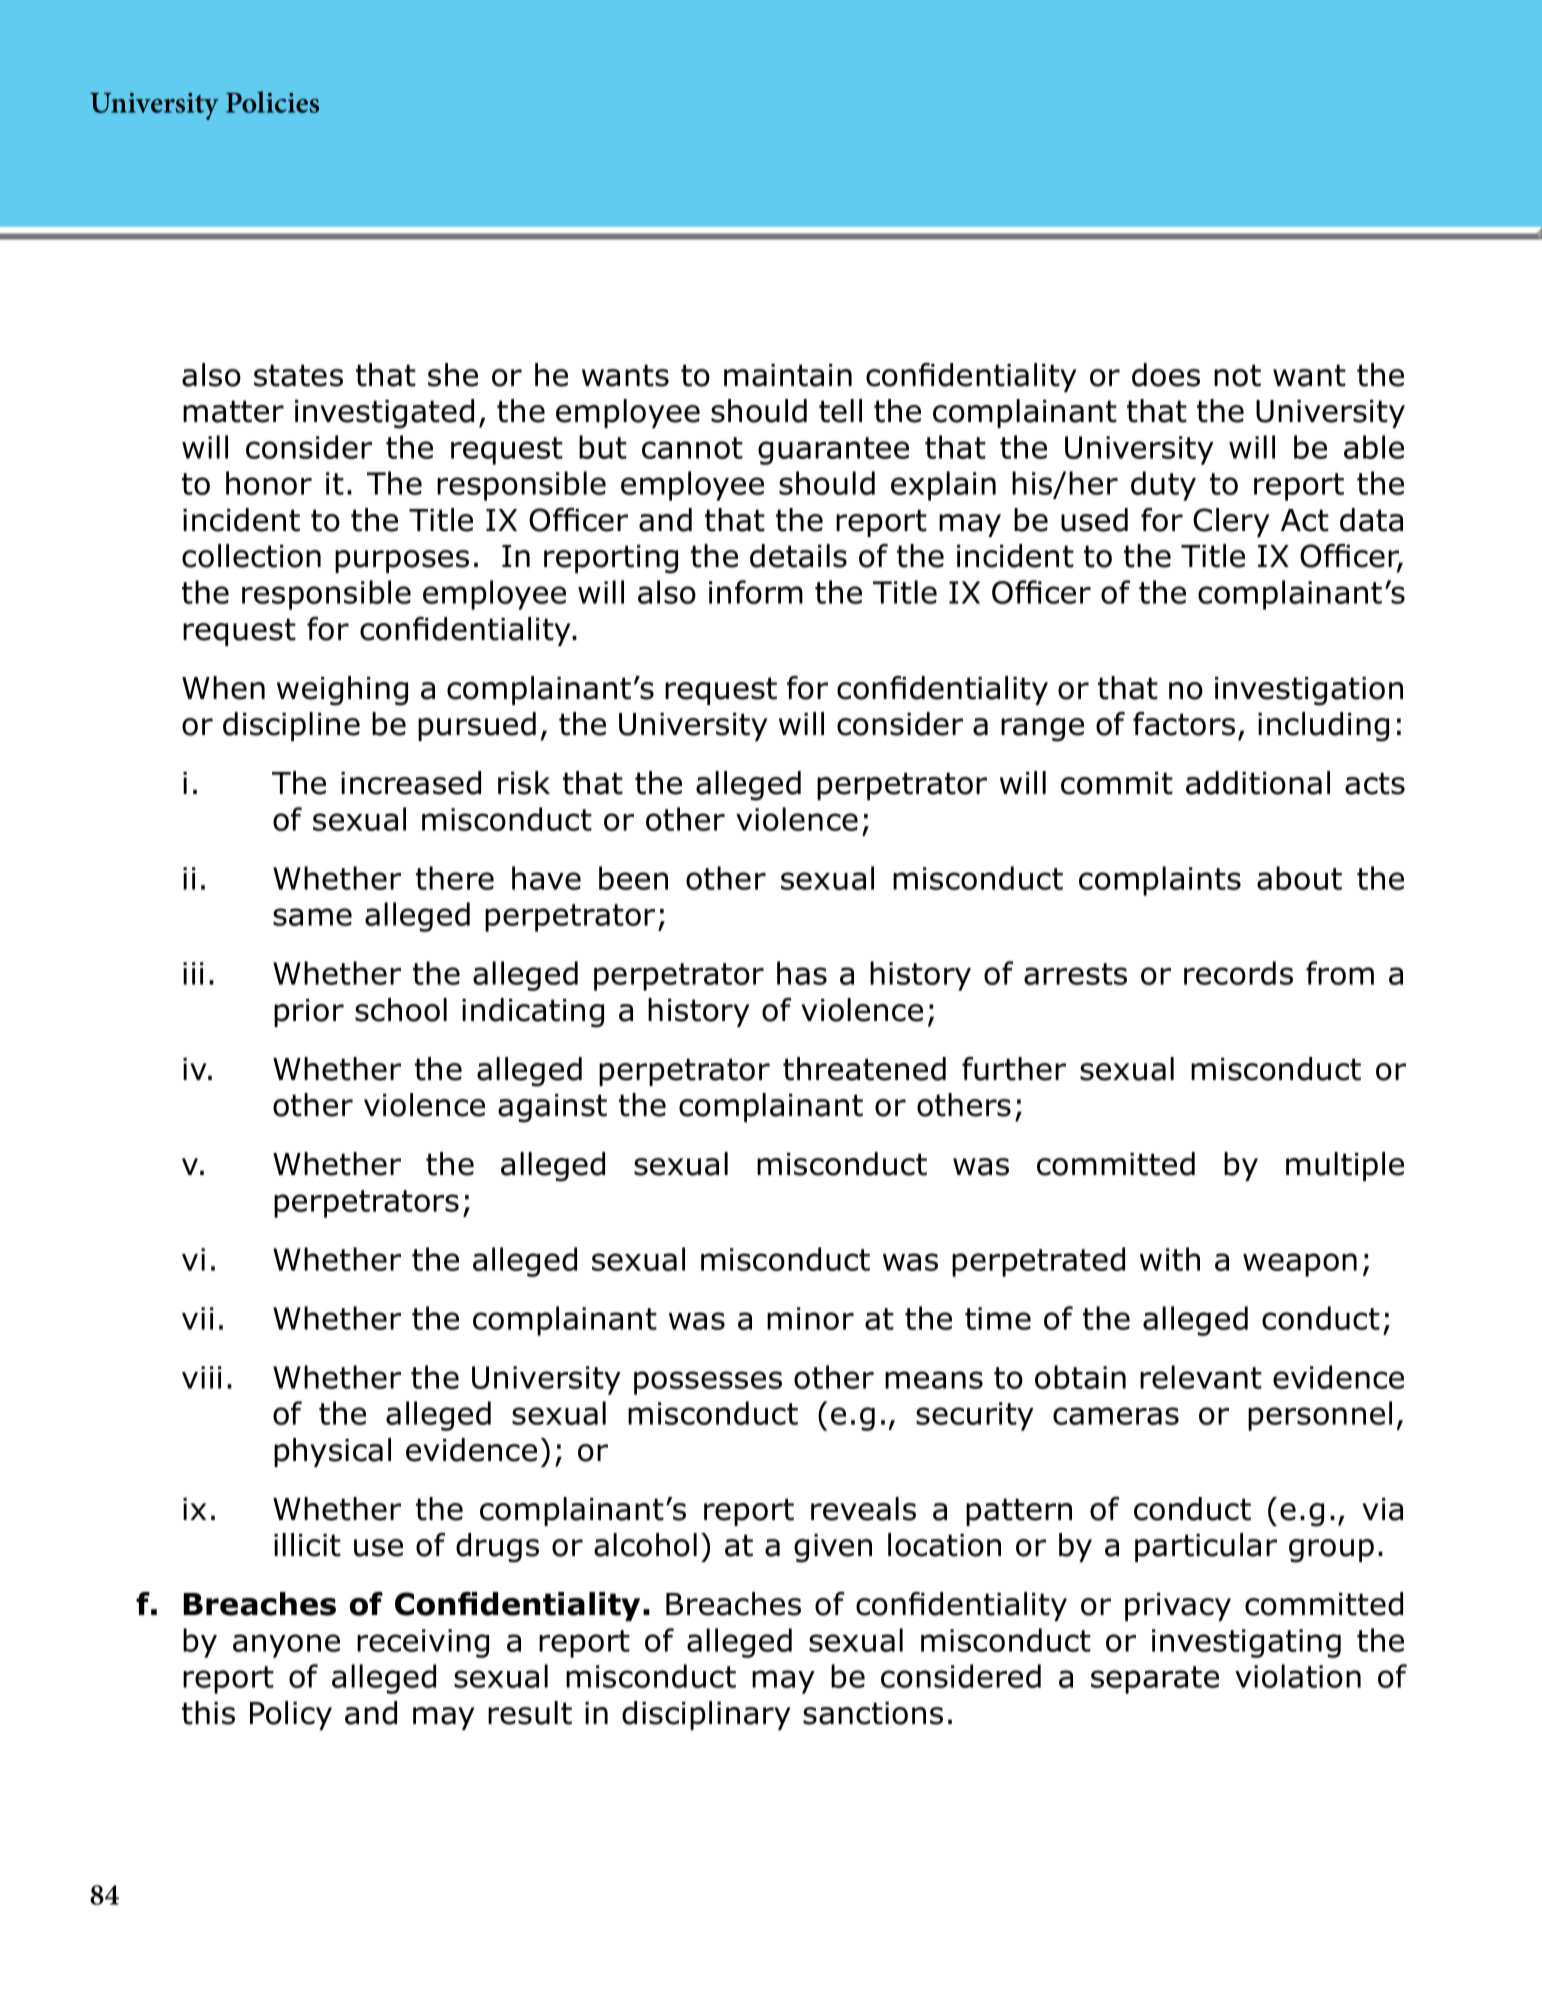 Image resolution: width=1542 pixels, height=1996 pixels. Describe the element at coordinates (788, 375) in the page. I see `maintain` at that location.
